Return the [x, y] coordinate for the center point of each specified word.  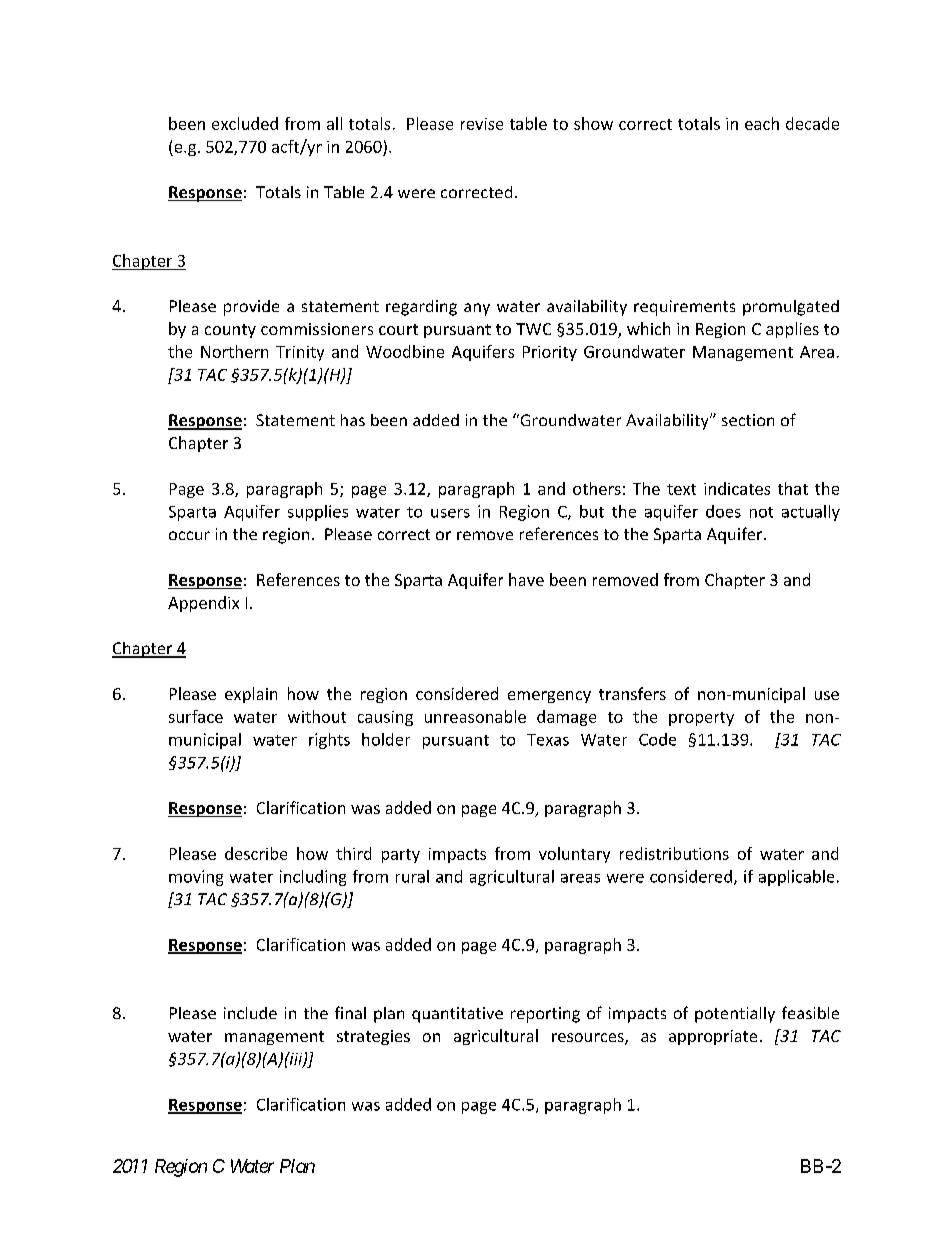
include [250, 1013]
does [723, 511]
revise [482, 124]
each [762, 123]
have [526, 579]
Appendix [203, 604]
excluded [245, 123]
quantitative [457, 1015]
